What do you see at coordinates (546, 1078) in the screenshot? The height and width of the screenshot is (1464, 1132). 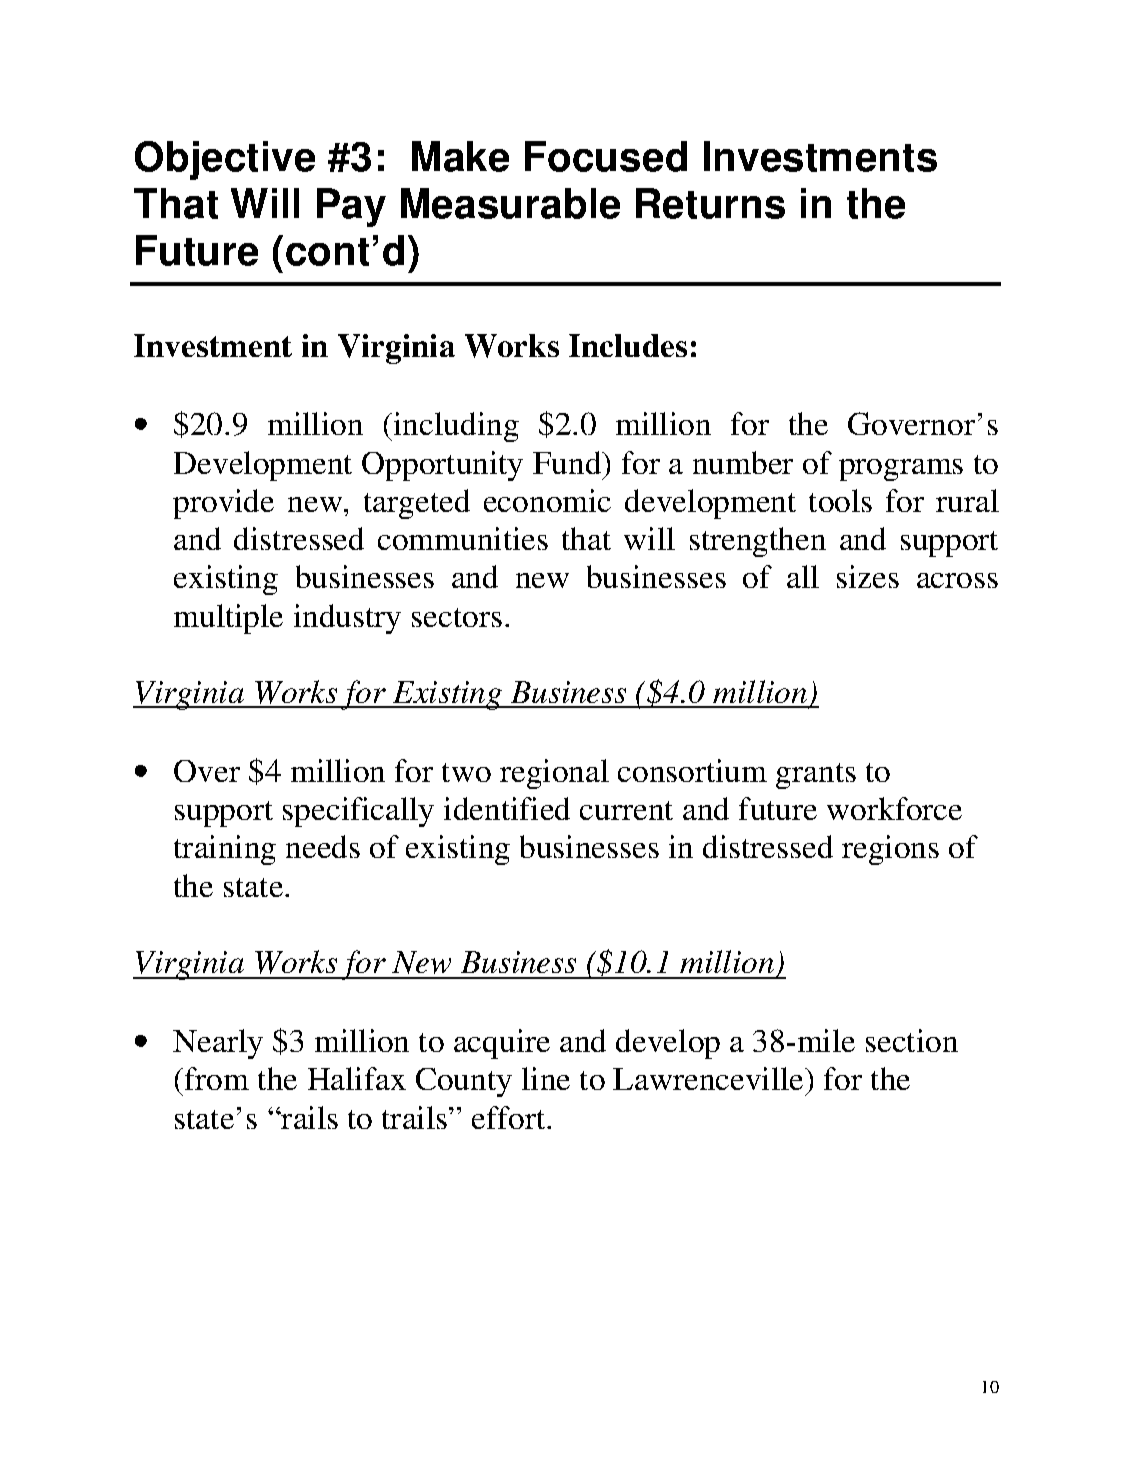 I see `line` at bounding box center [546, 1078].
